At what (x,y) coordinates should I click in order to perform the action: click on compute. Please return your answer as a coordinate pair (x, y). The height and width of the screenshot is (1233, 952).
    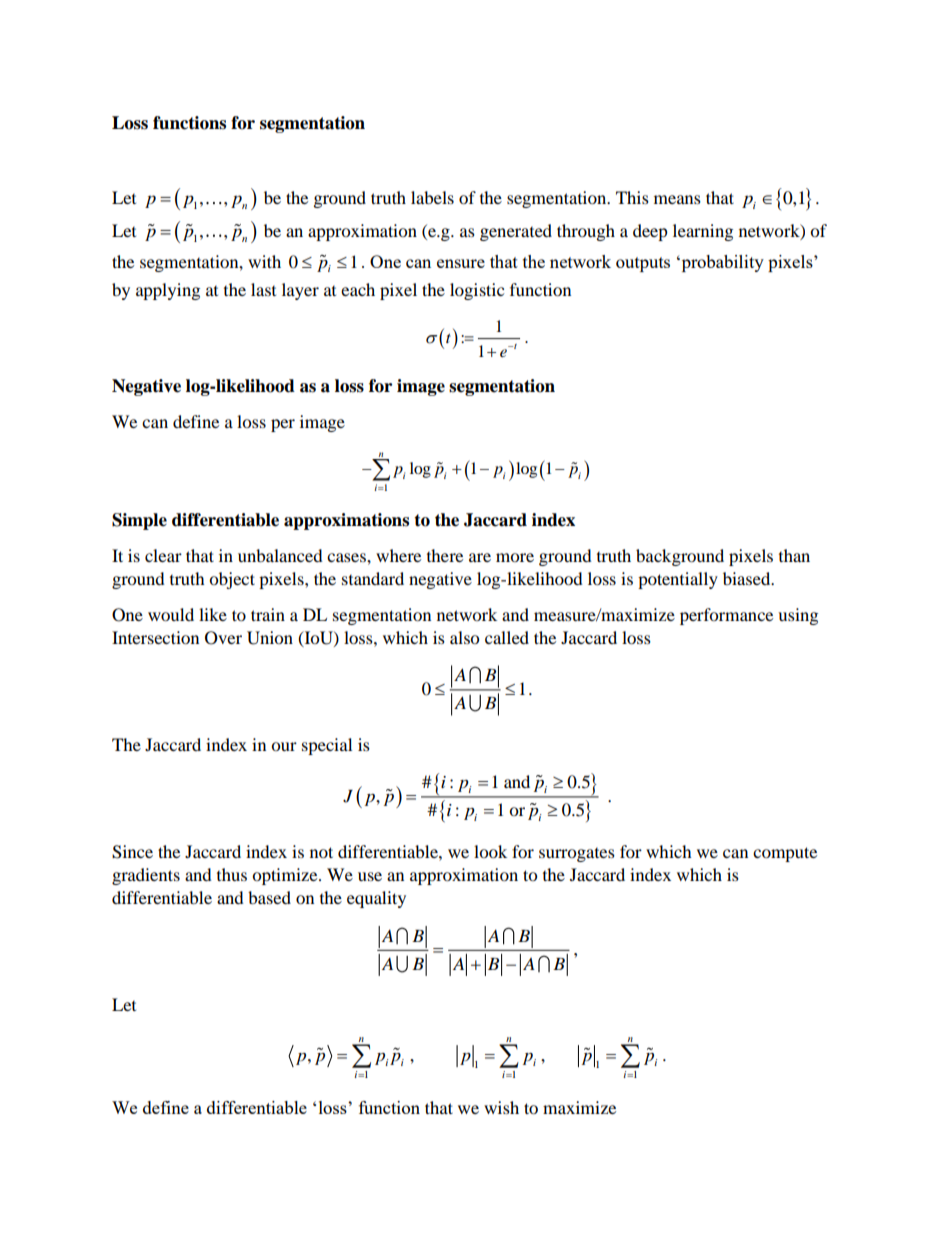
    Looking at the image, I should click on (785, 854).
